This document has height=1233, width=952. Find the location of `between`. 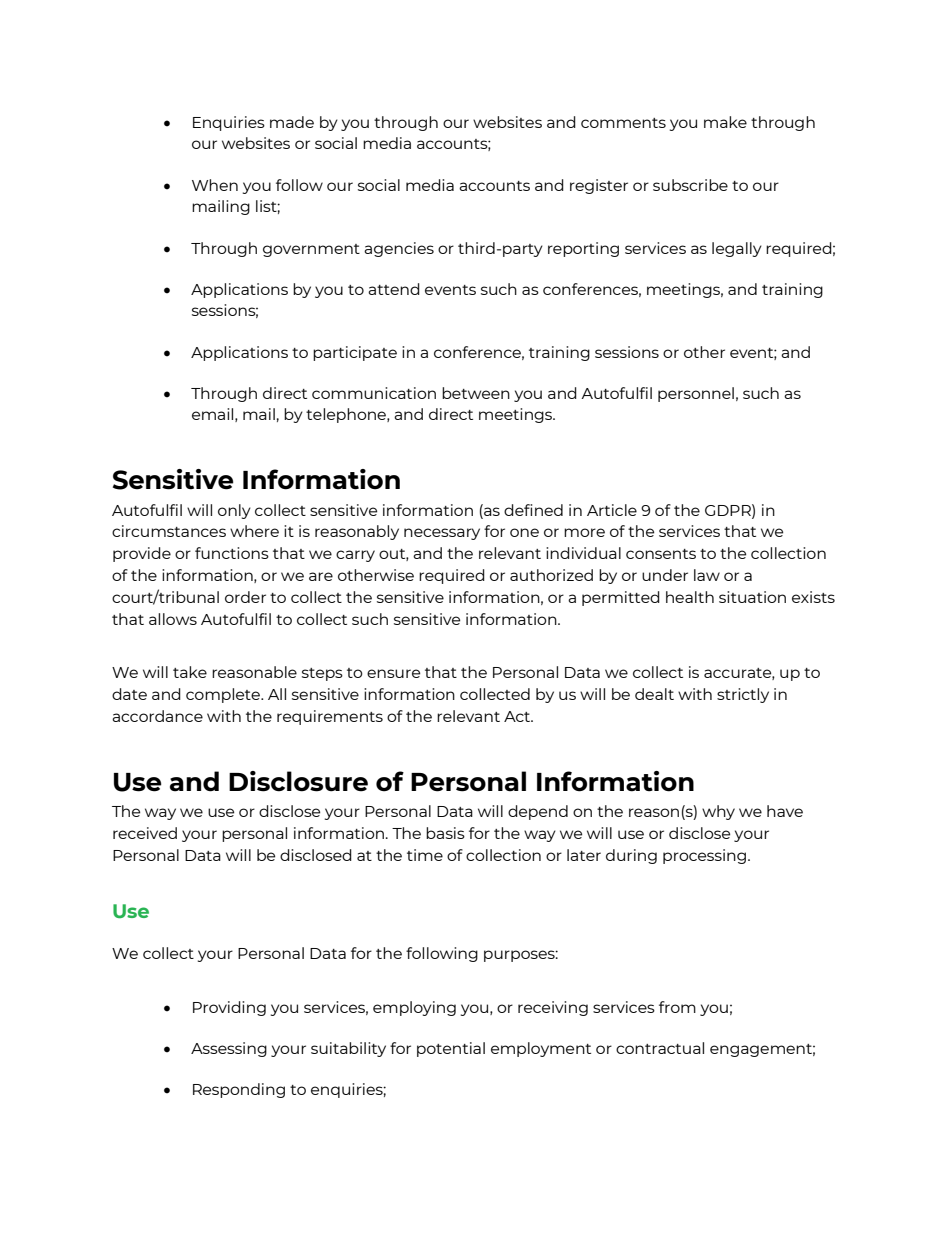

between is located at coordinates (476, 393).
